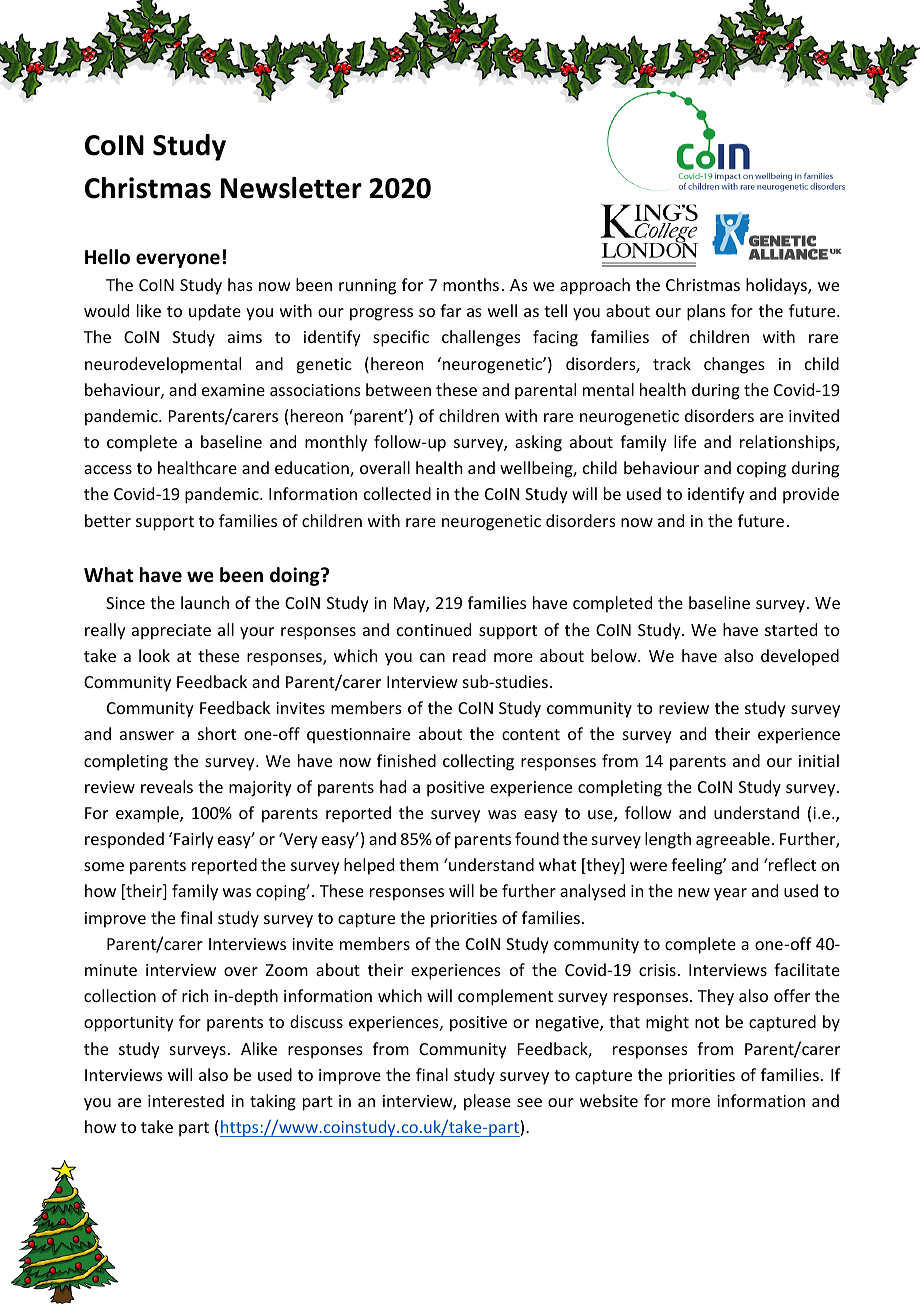 The height and width of the document is (1308, 924). What do you see at coordinates (418, 864) in the document?
I see `them` at bounding box center [418, 864].
